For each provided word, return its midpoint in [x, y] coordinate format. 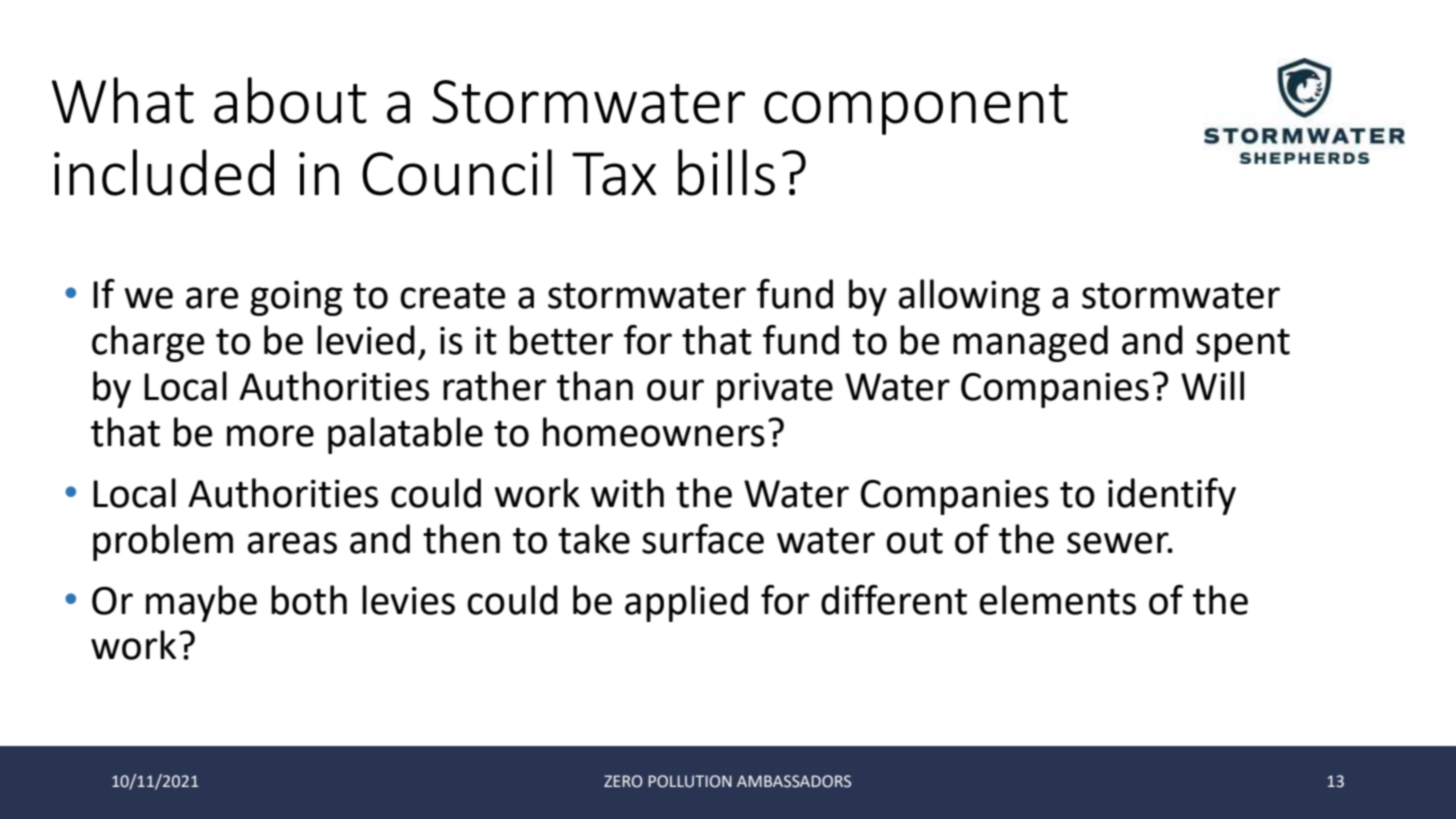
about [290, 100]
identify [1172, 496]
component [916, 109]
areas [292, 543]
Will [1212, 385]
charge [148, 343]
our [675, 390]
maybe [201, 603]
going [296, 298]
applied [686, 603]
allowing [969, 297]
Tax [614, 174]
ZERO [623, 781]
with [627, 493]
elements [1057, 600]
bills [726, 172]
